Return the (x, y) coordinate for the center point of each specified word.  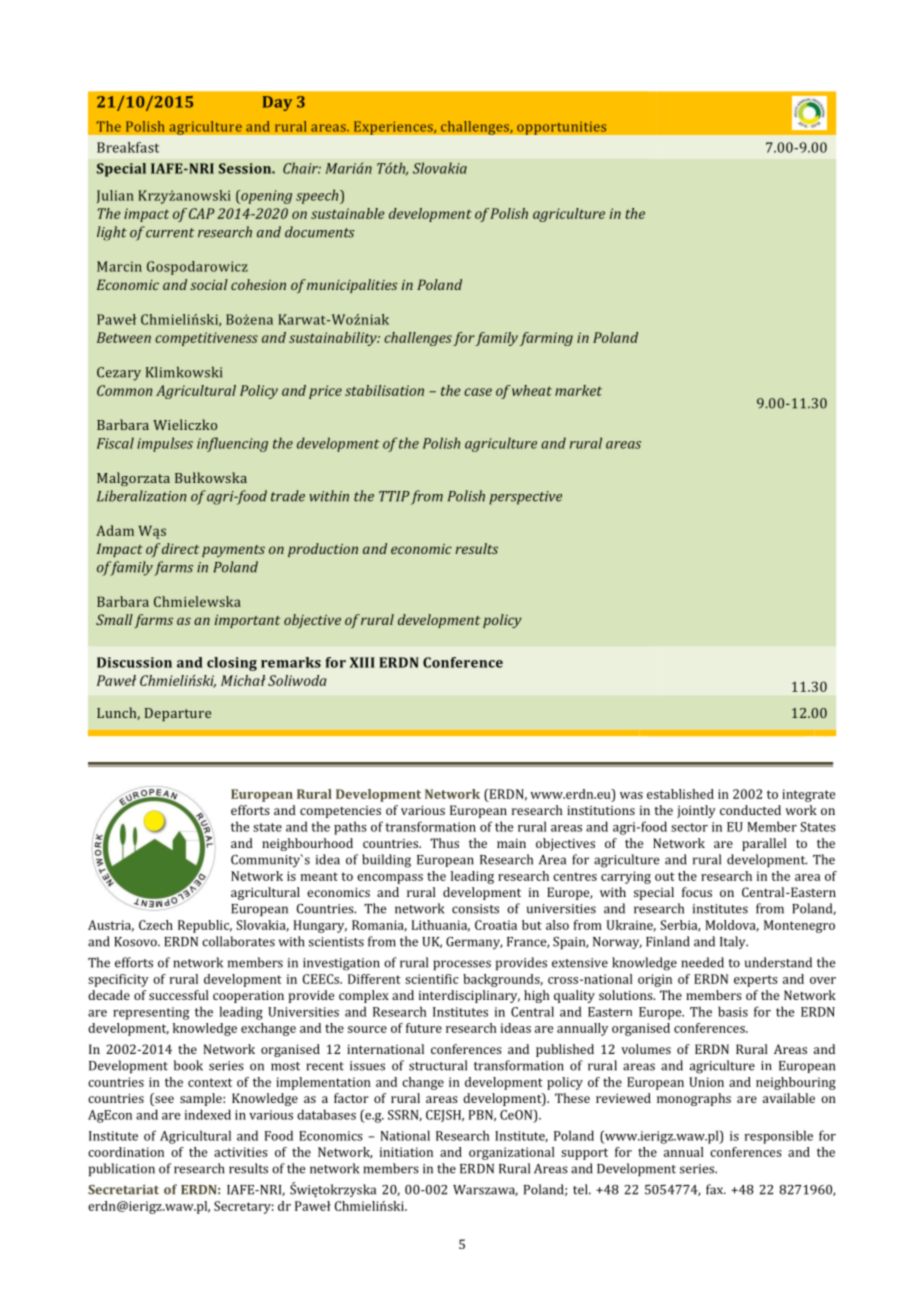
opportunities (562, 128)
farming (546, 339)
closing (232, 664)
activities (240, 1152)
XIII (362, 662)
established (680, 794)
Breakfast (128, 147)
